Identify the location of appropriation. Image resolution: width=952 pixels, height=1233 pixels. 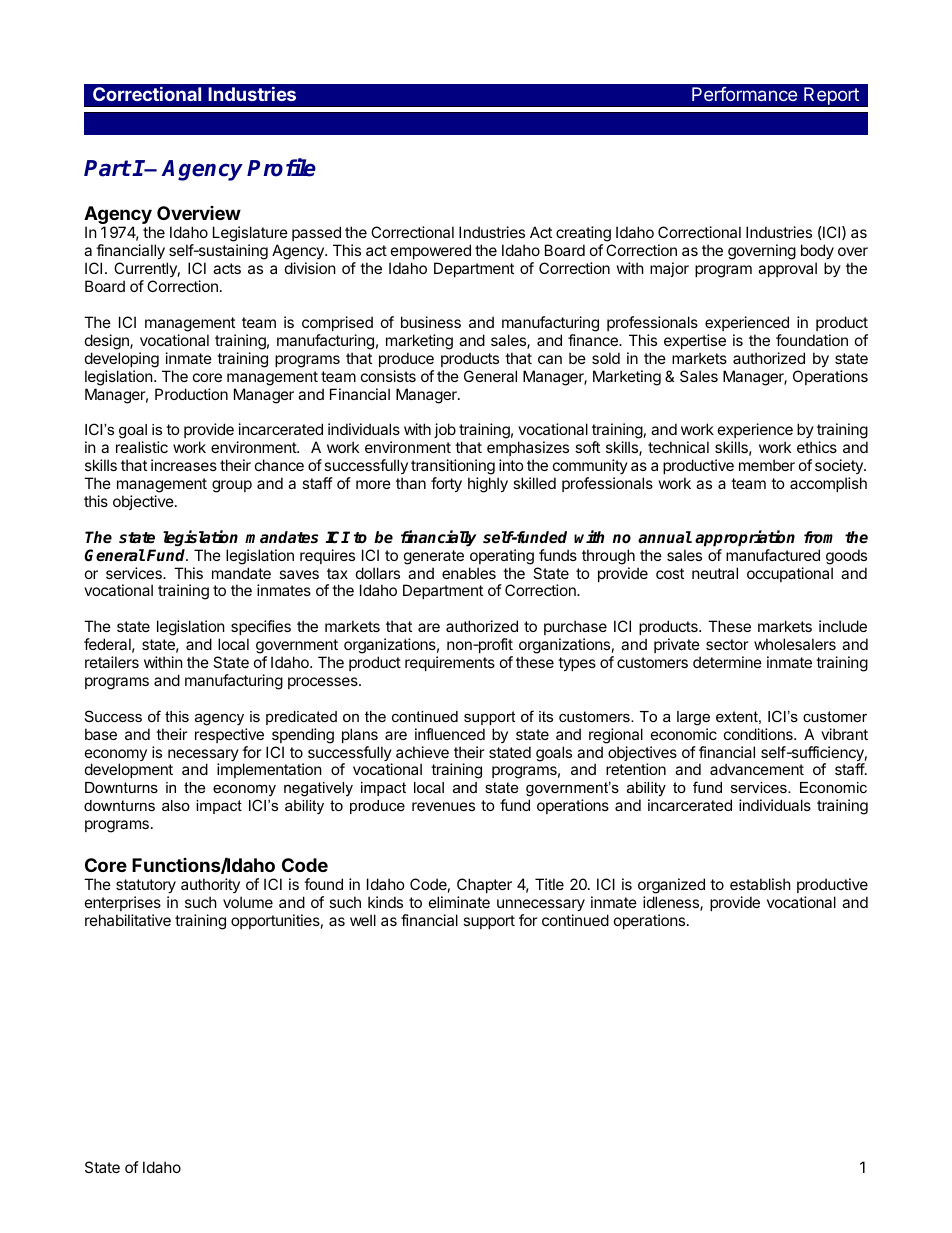
(745, 538).
